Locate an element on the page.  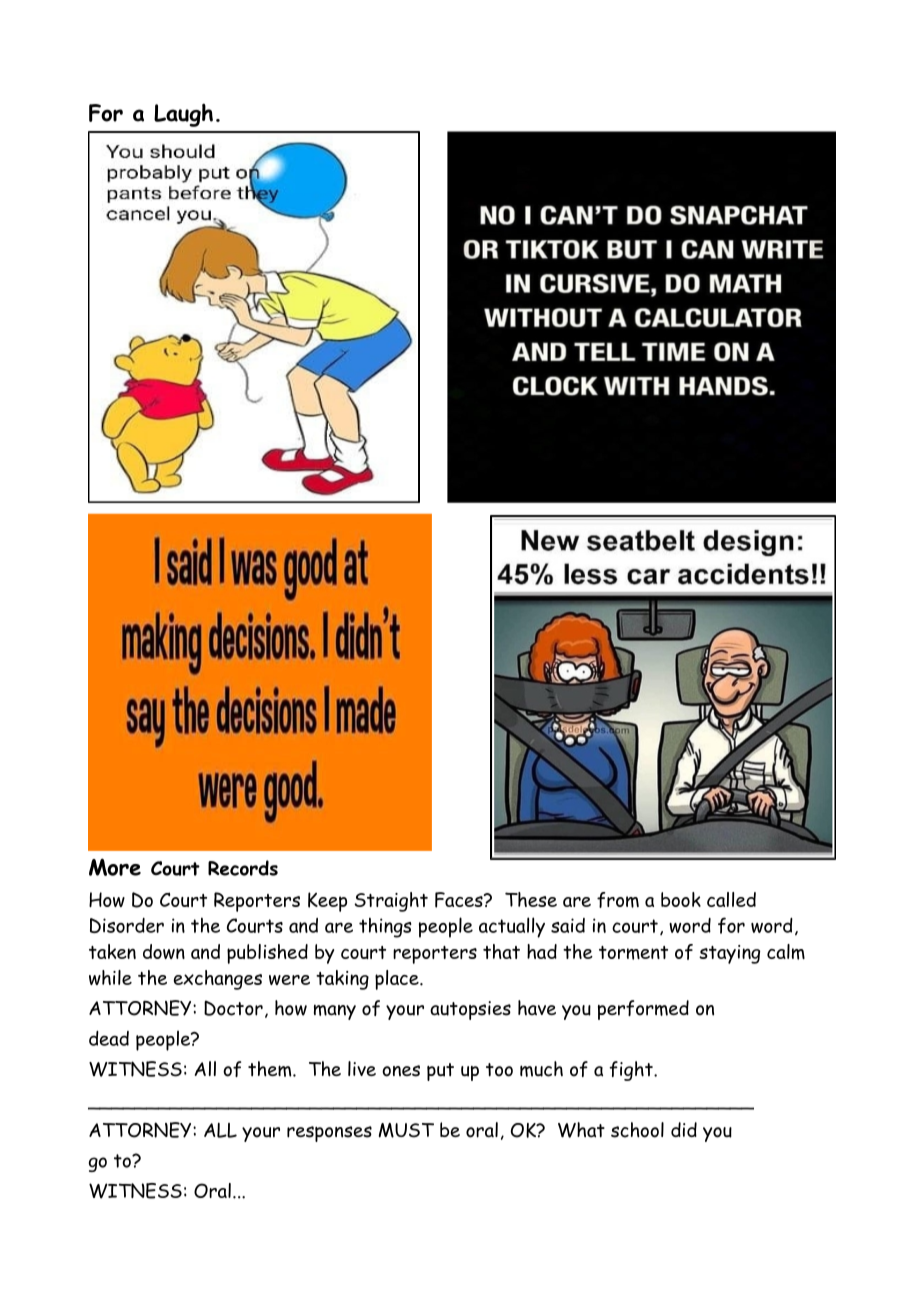
did is located at coordinates (684, 1129).
